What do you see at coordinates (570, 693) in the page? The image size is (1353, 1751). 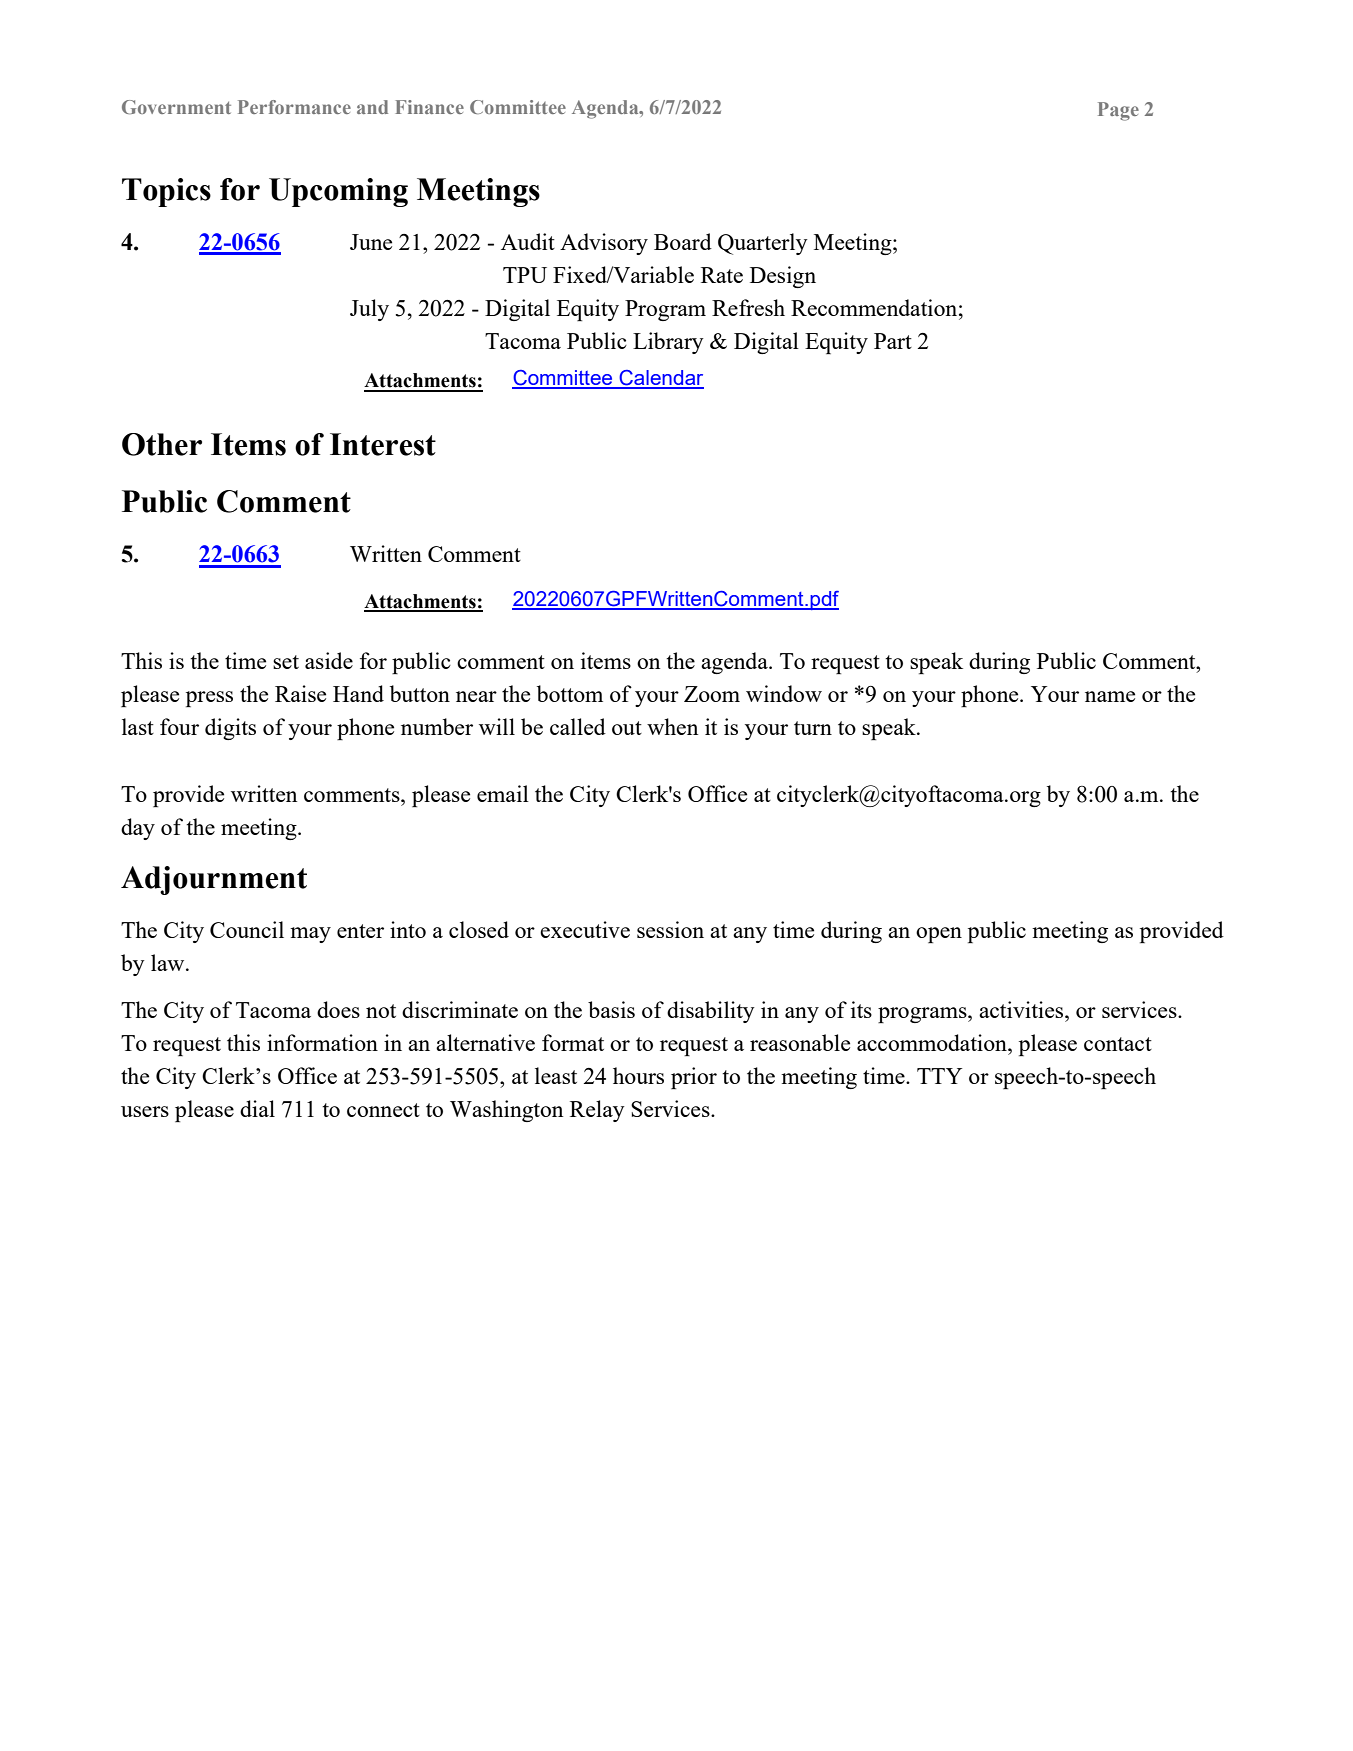 I see `bottom` at bounding box center [570, 693].
